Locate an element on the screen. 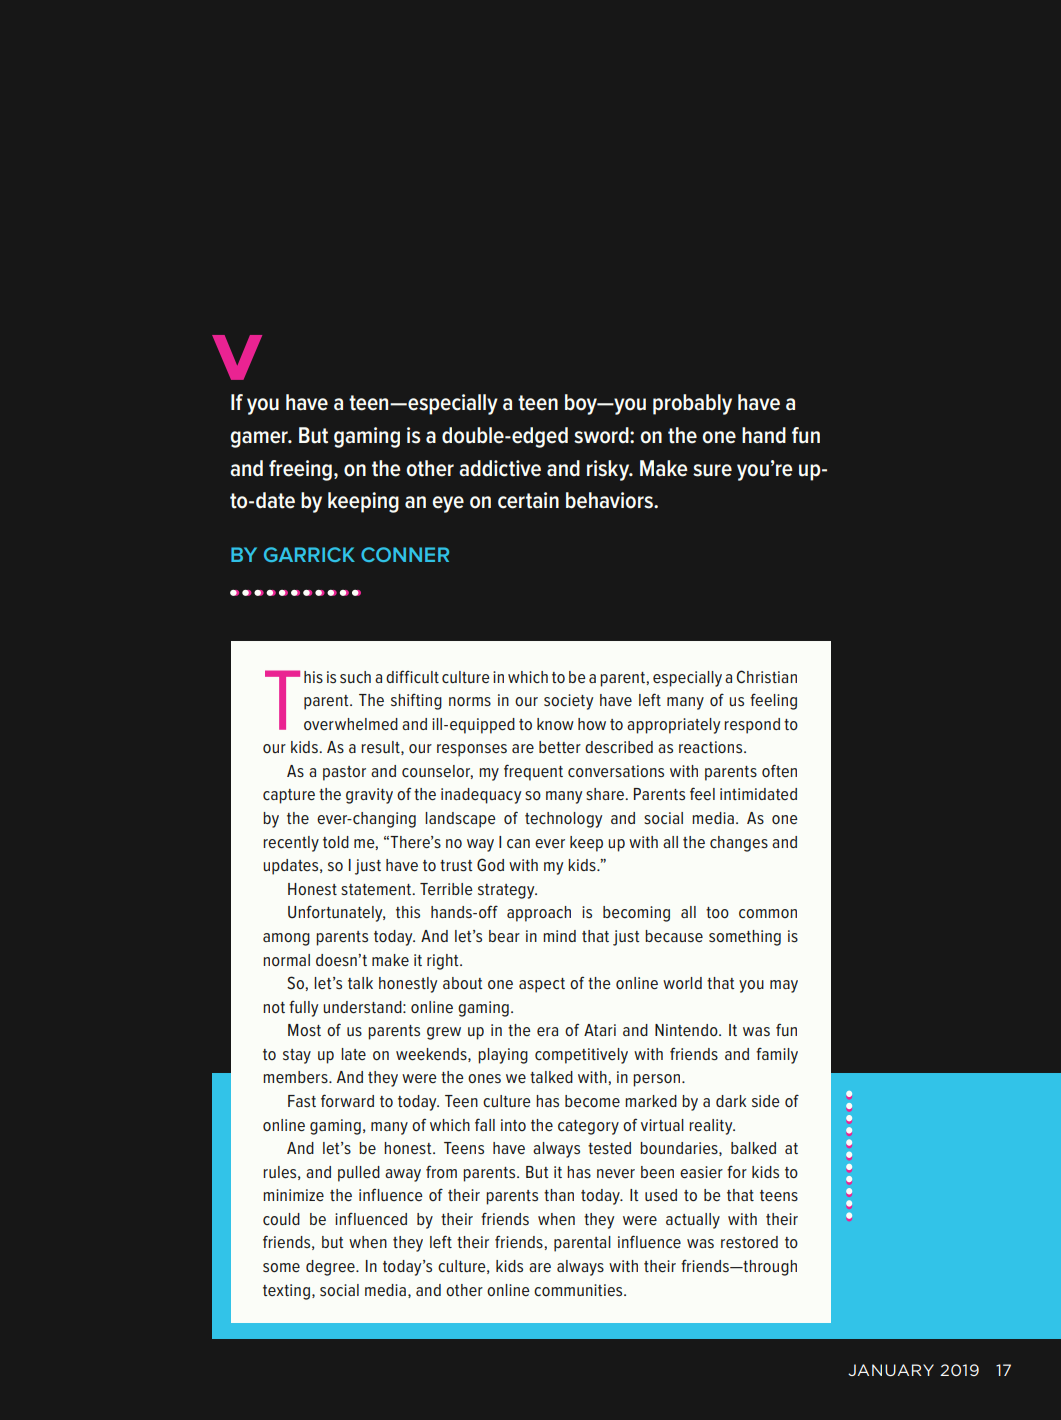 This screenshot has width=1061, height=1420. texting is located at coordinates (286, 1292).
